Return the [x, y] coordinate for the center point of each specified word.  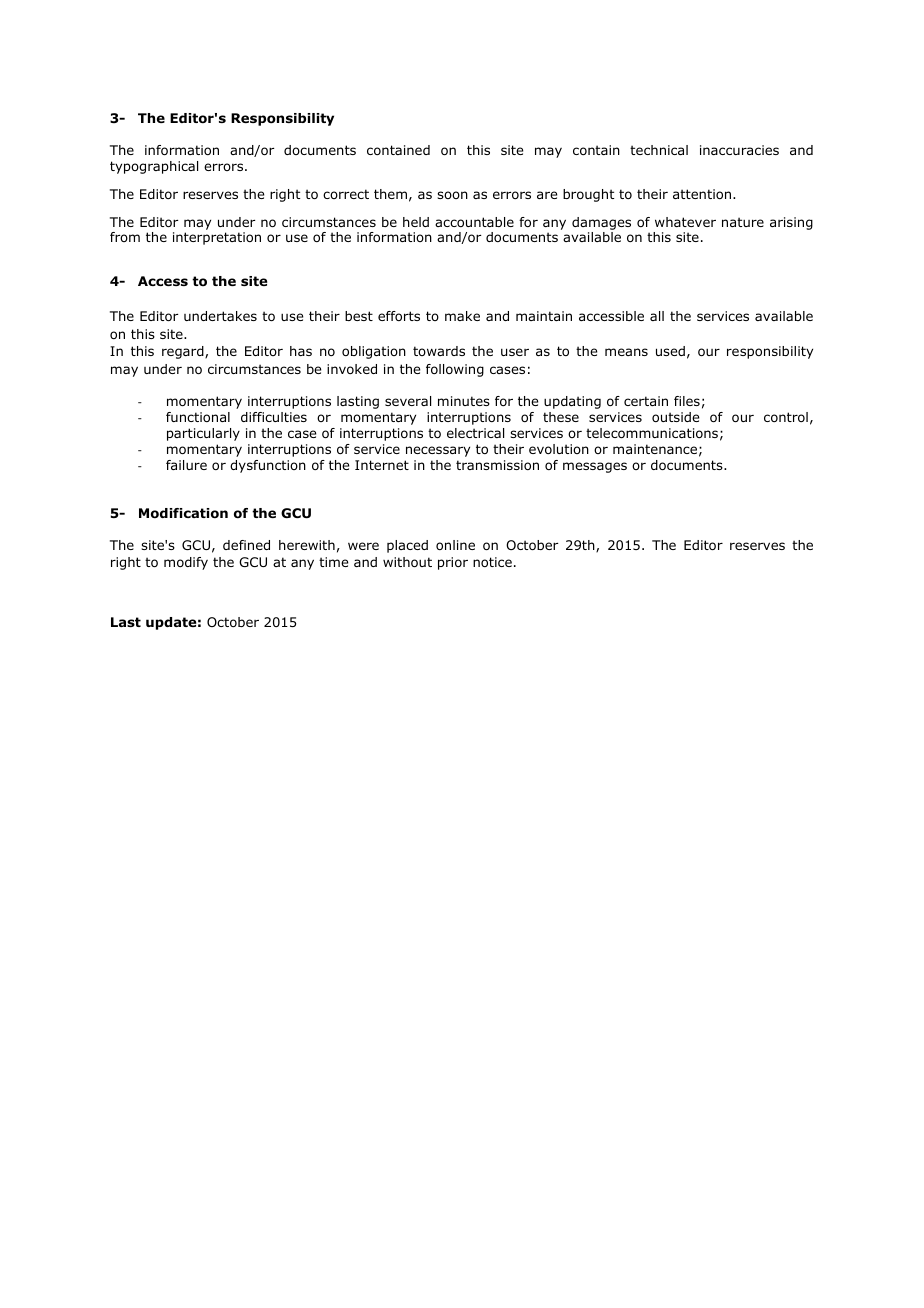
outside [675, 417]
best [359, 316]
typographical [154, 167]
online [455, 545]
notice [492, 562]
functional [198, 417]
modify [186, 563]
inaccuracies [739, 150]
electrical [475, 433]
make [462, 316]
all [657, 316]
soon [452, 195]
